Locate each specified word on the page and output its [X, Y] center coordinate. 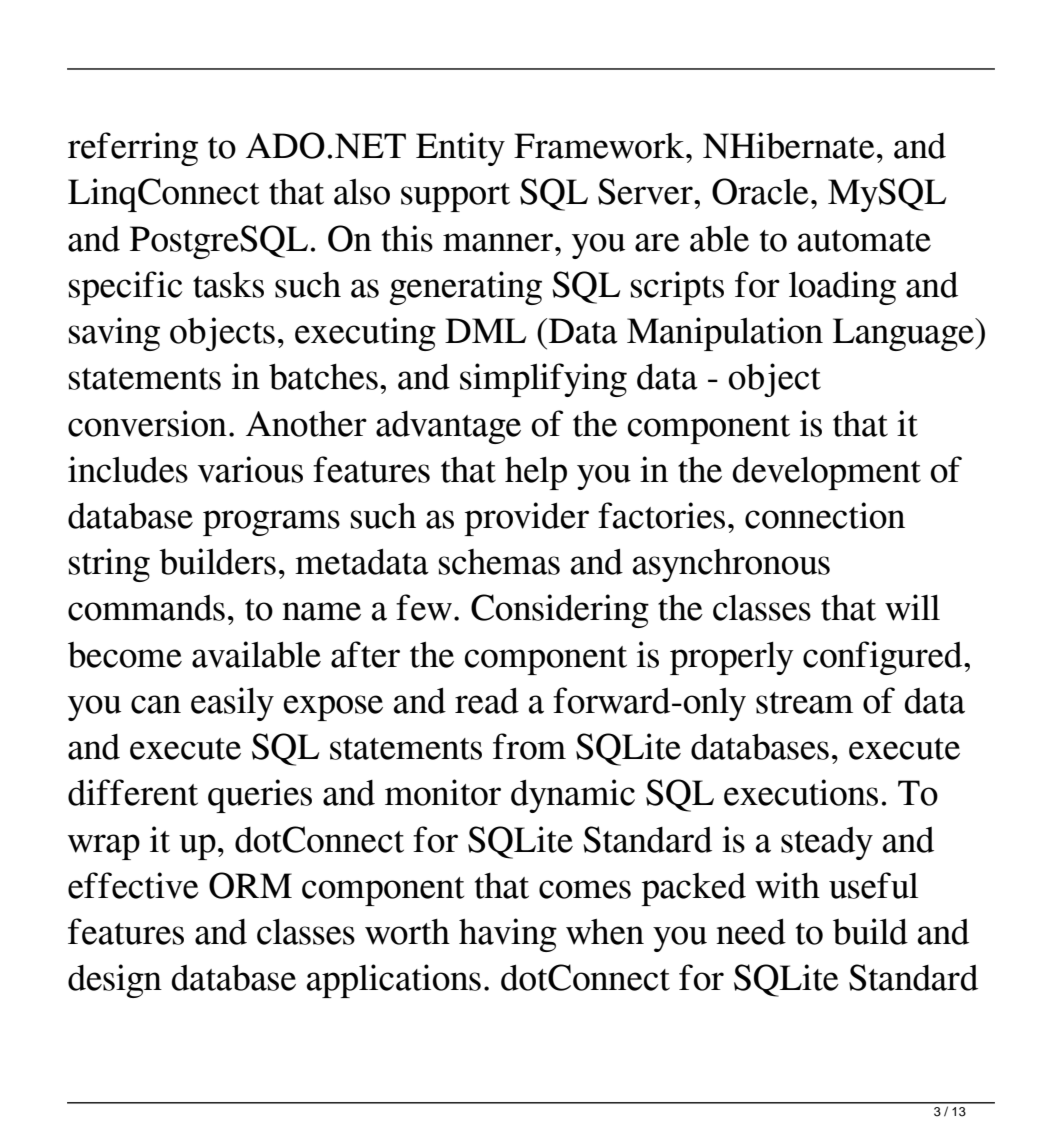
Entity [460, 149]
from [529, 746]
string [109, 565]
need [751, 932]
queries [260, 796]
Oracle [760, 191]
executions [801, 792]
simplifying [543, 380]
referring [133, 149]
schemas [499, 562]
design [115, 981]
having [508, 935]
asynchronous [731, 565]
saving [114, 334]
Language [904, 334]
